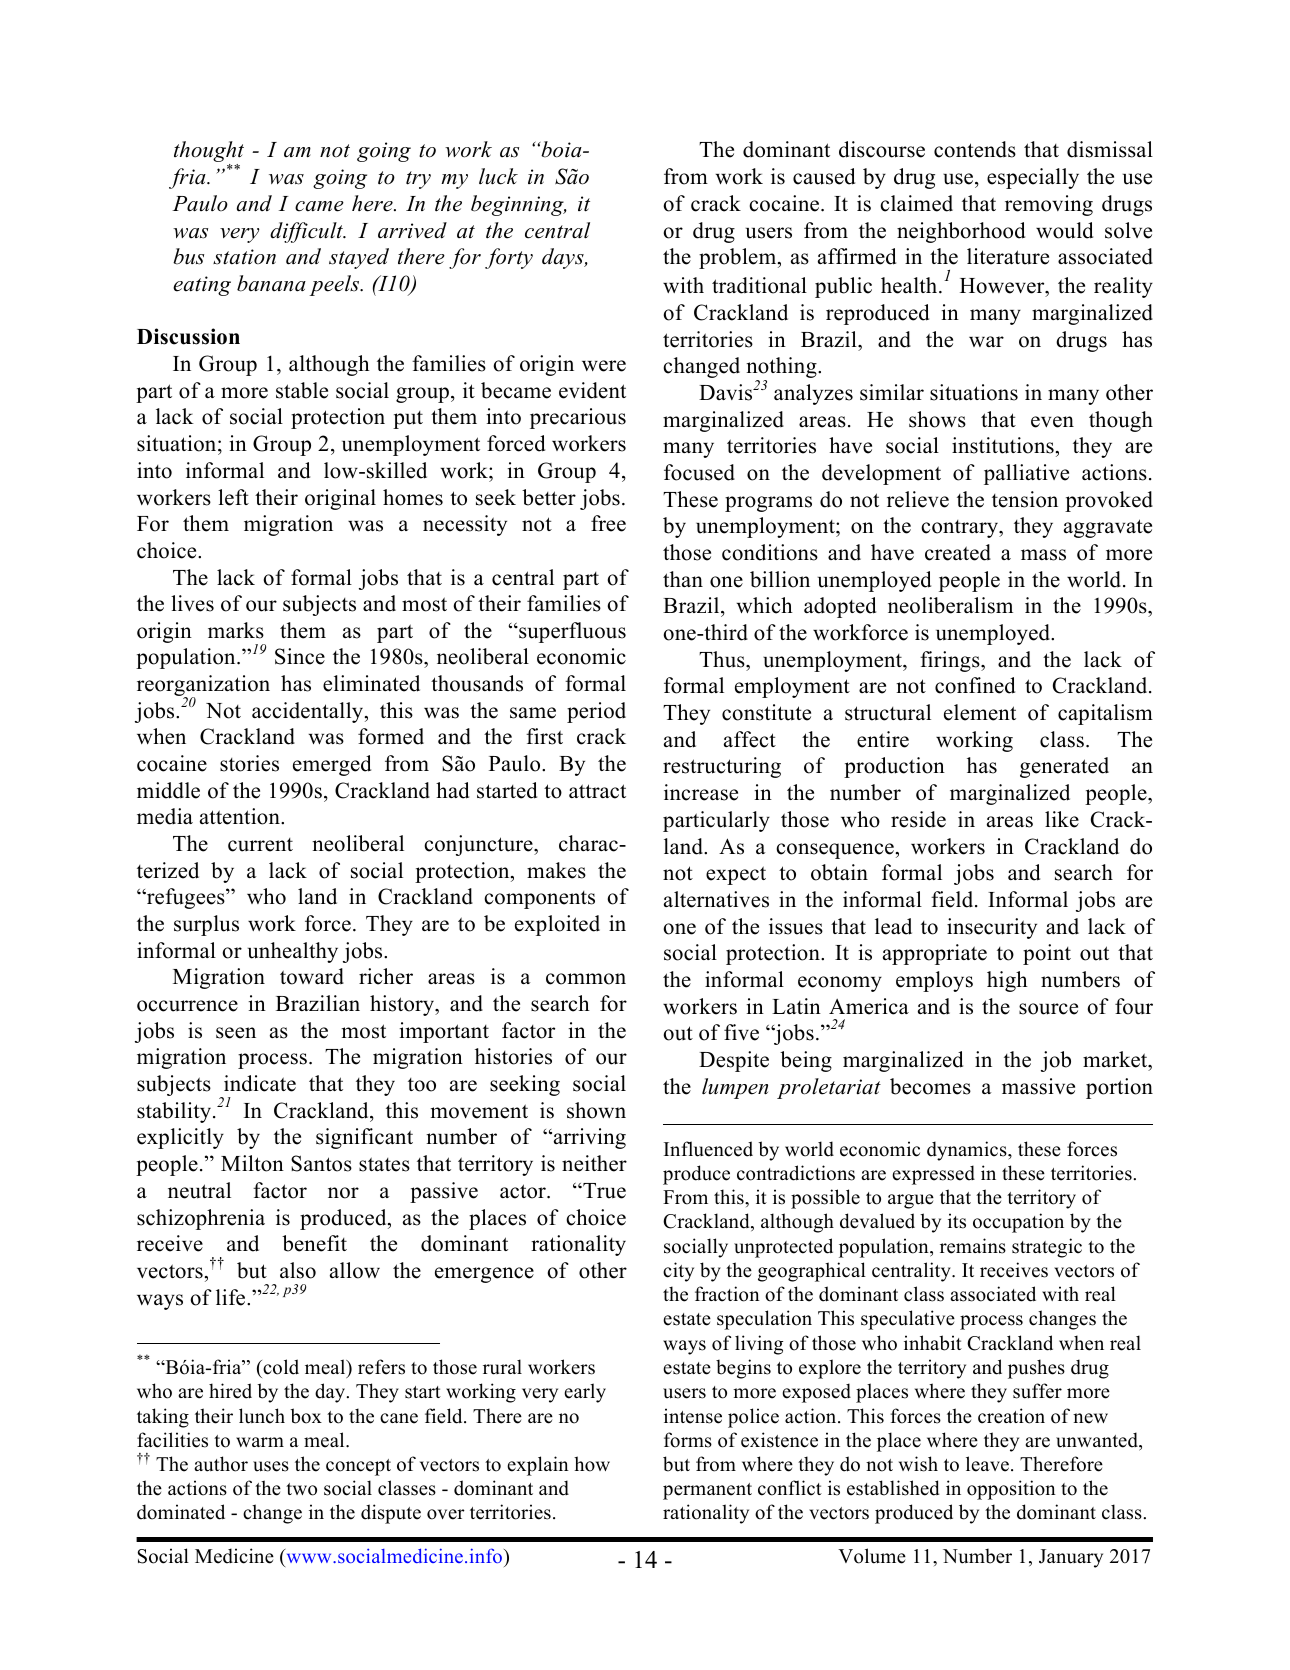 The width and height of the image is (1290, 1670). I want to click on current, so click(260, 845).
